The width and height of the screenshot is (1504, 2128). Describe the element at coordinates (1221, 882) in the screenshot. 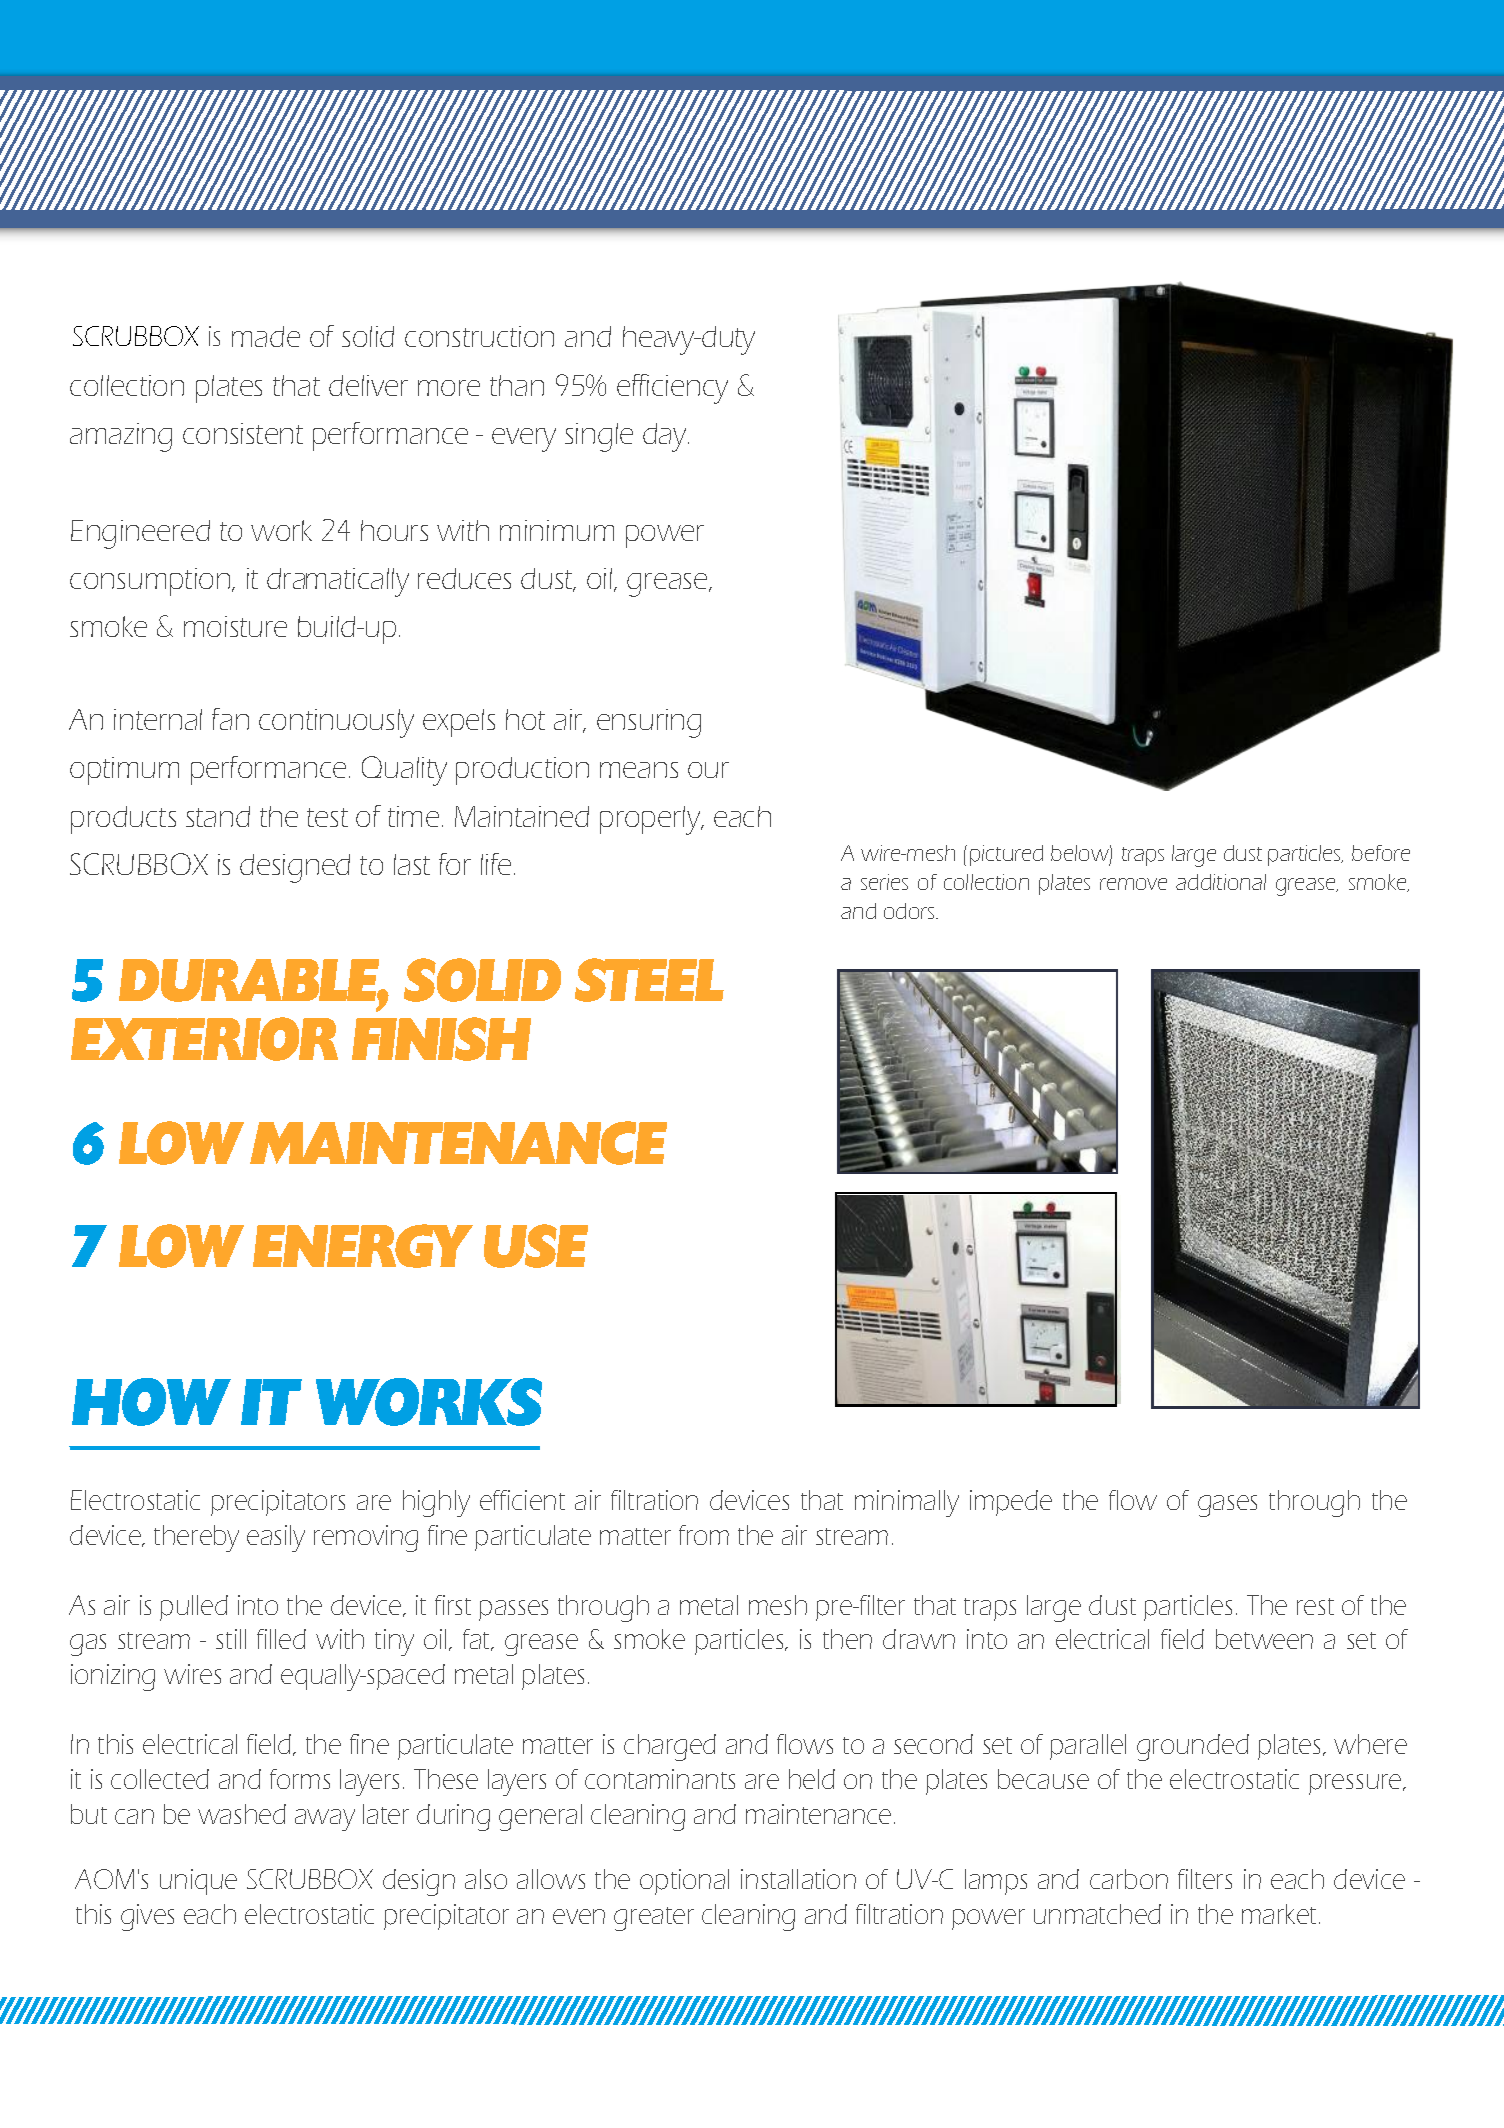

I see `additional` at that location.
